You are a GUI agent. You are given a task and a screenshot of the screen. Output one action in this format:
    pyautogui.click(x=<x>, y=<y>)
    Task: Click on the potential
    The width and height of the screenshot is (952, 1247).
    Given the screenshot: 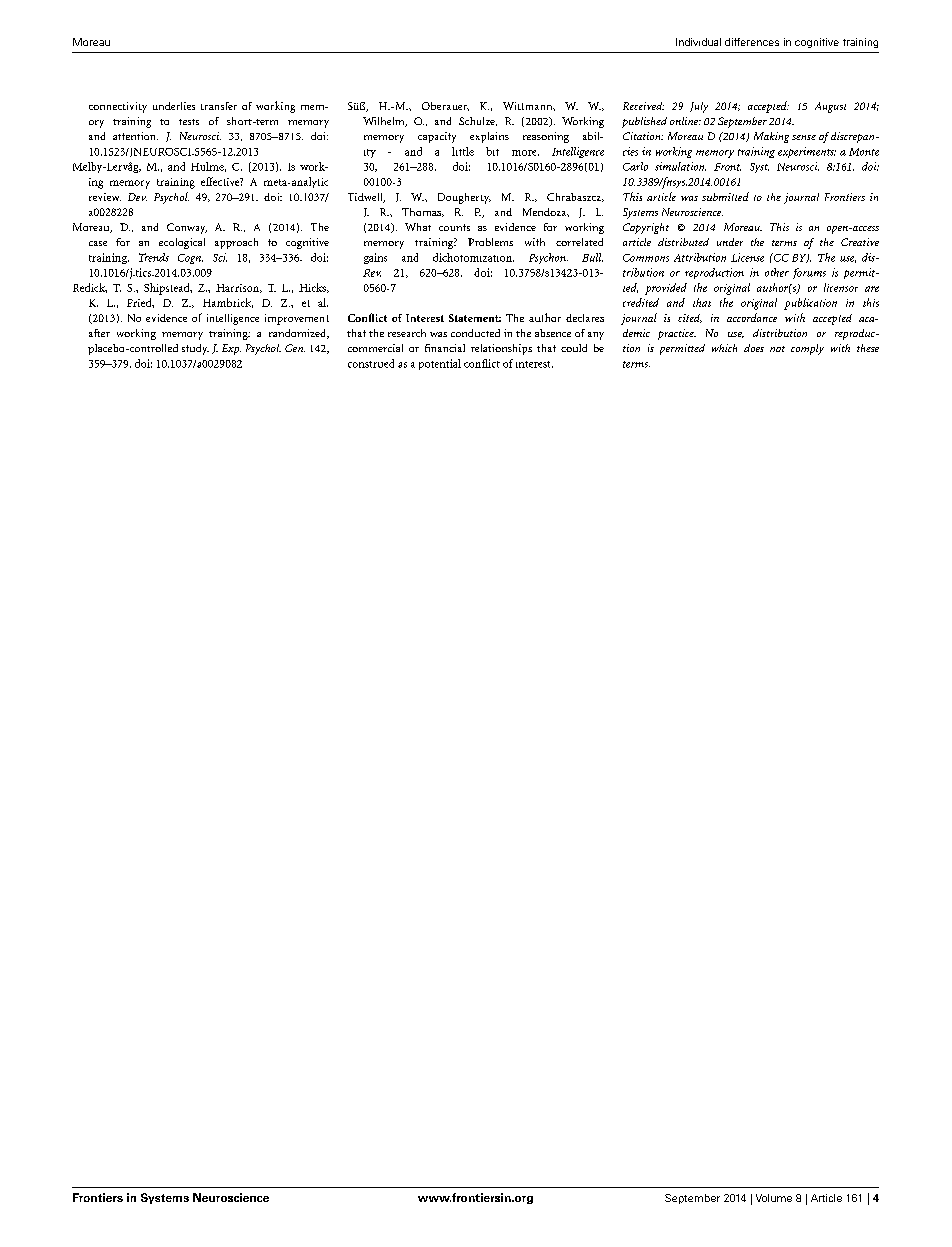 What is the action you would take?
    pyautogui.click(x=440, y=364)
